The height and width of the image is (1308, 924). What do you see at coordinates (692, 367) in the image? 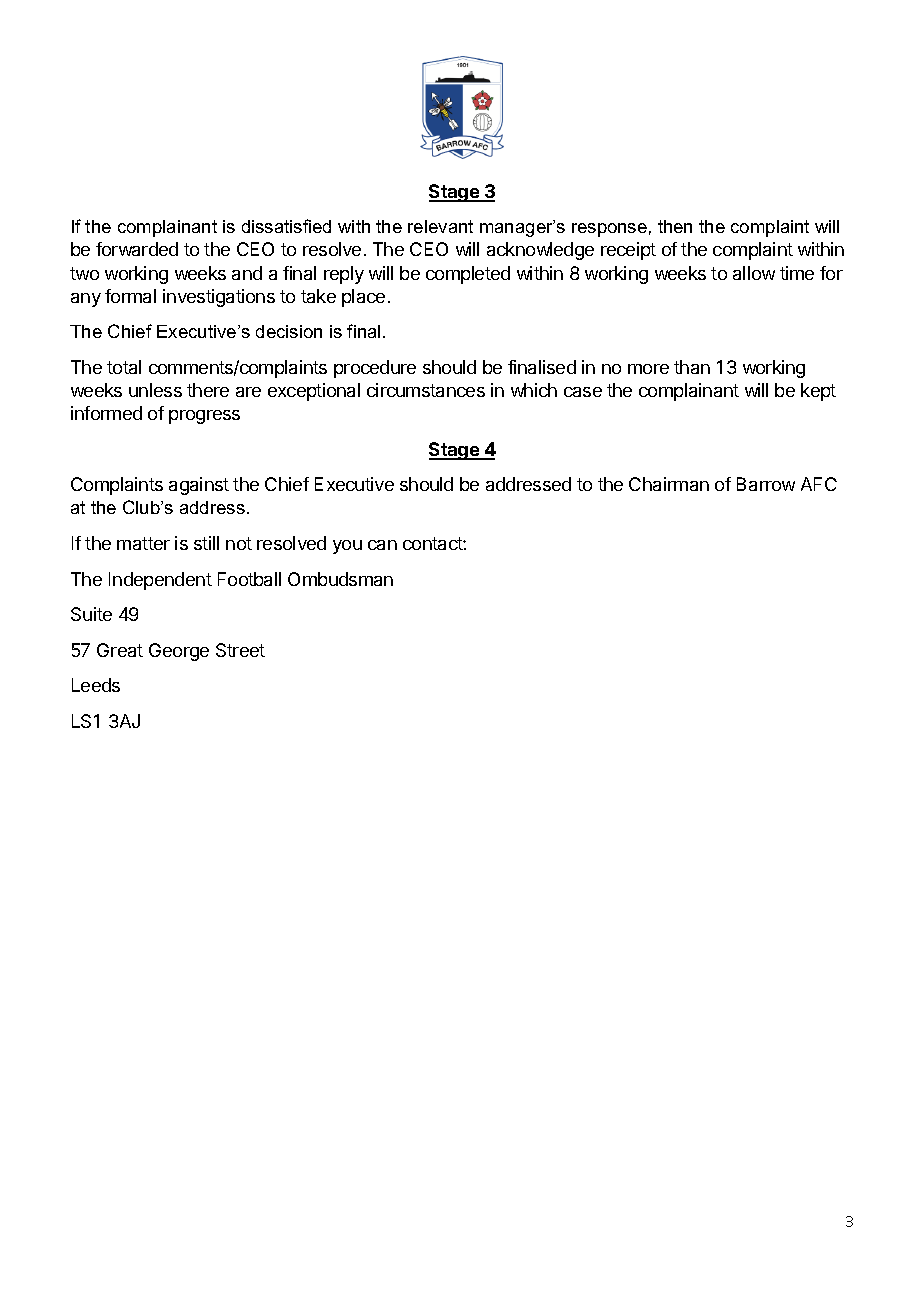
I see `than` at bounding box center [692, 367].
